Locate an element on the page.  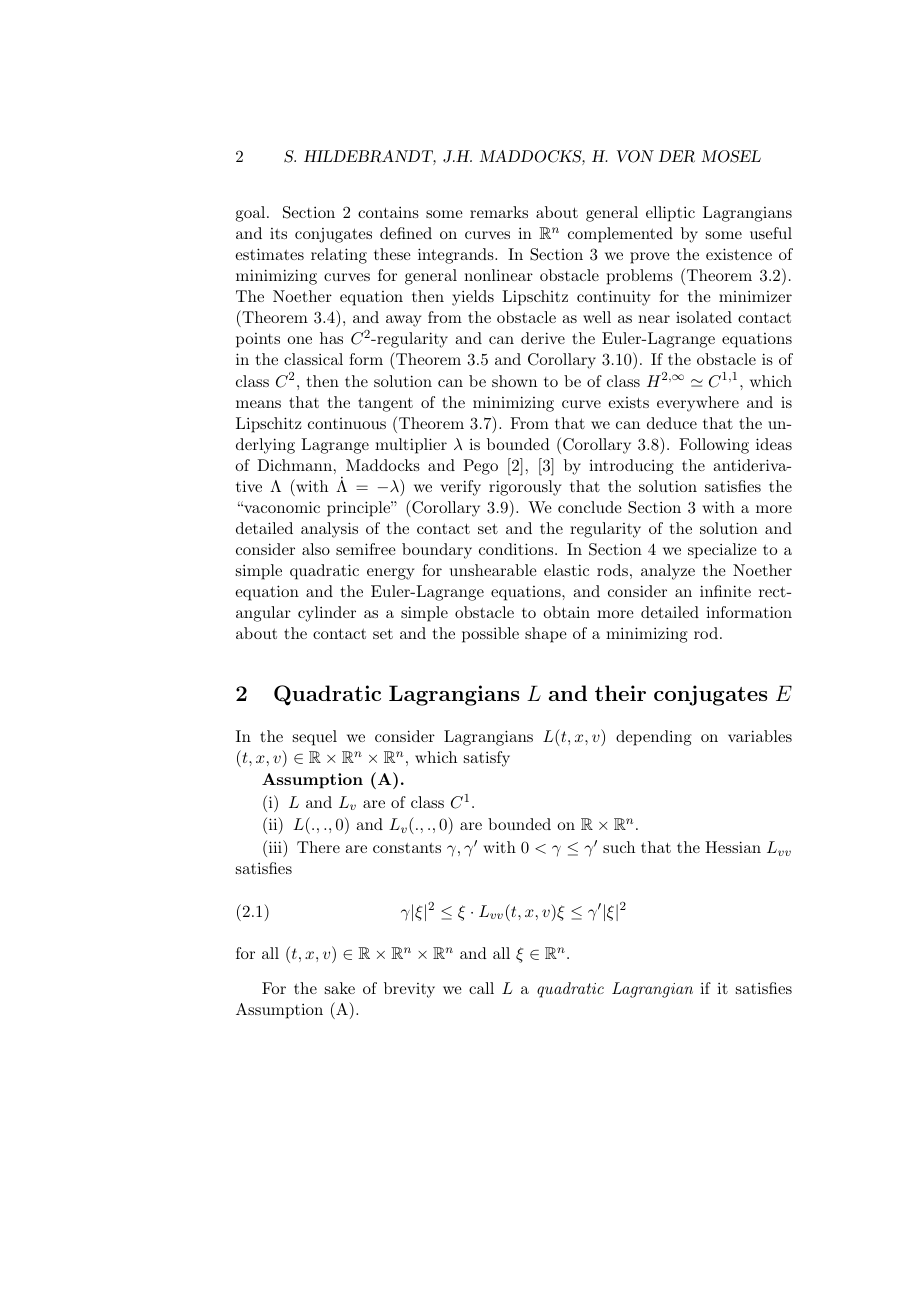
also is located at coordinates (316, 549).
